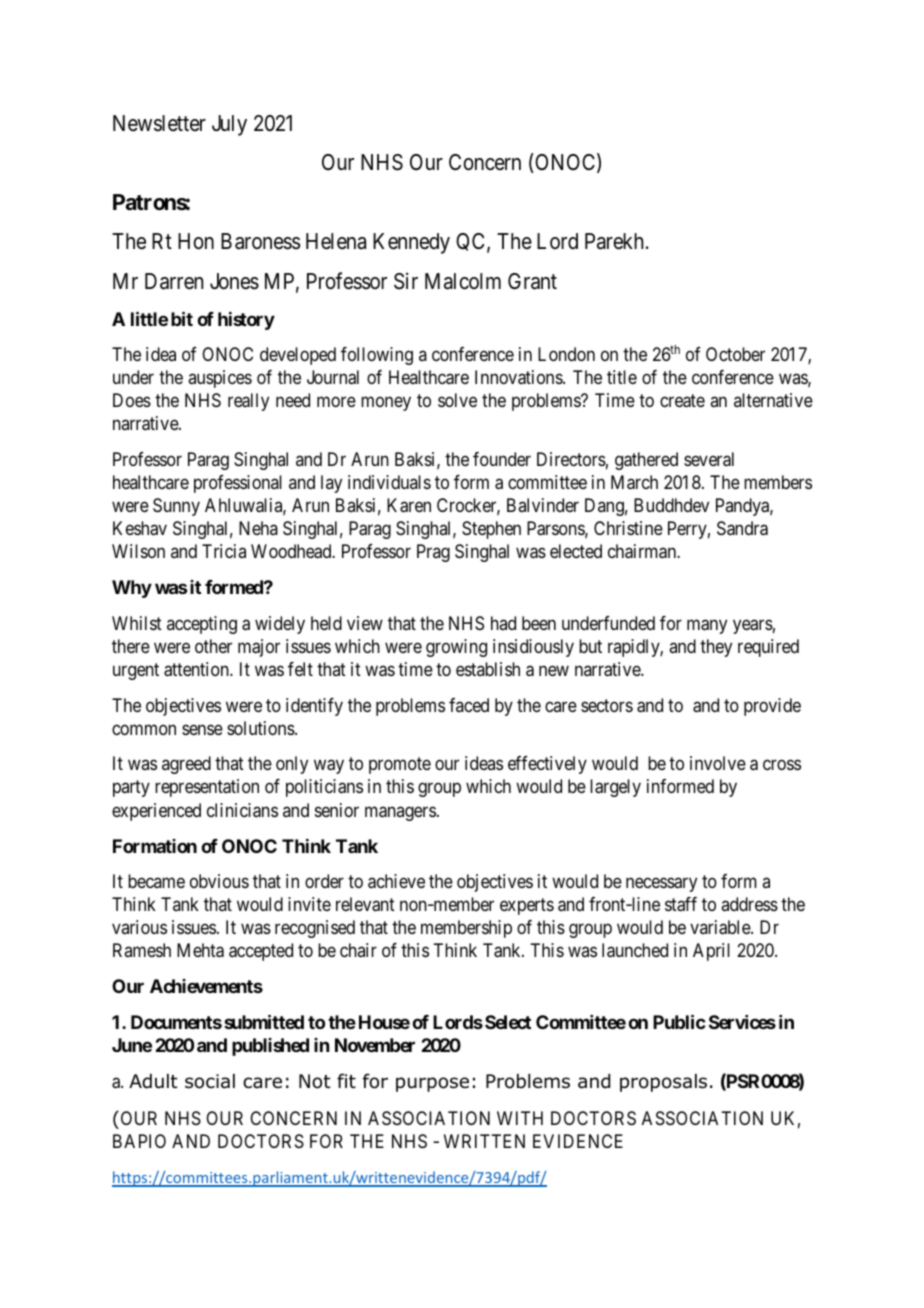 This screenshot has width=924, height=1308. Describe the element at coordinates (219, 881) in the screenshot. I see `obvious` at that location.
